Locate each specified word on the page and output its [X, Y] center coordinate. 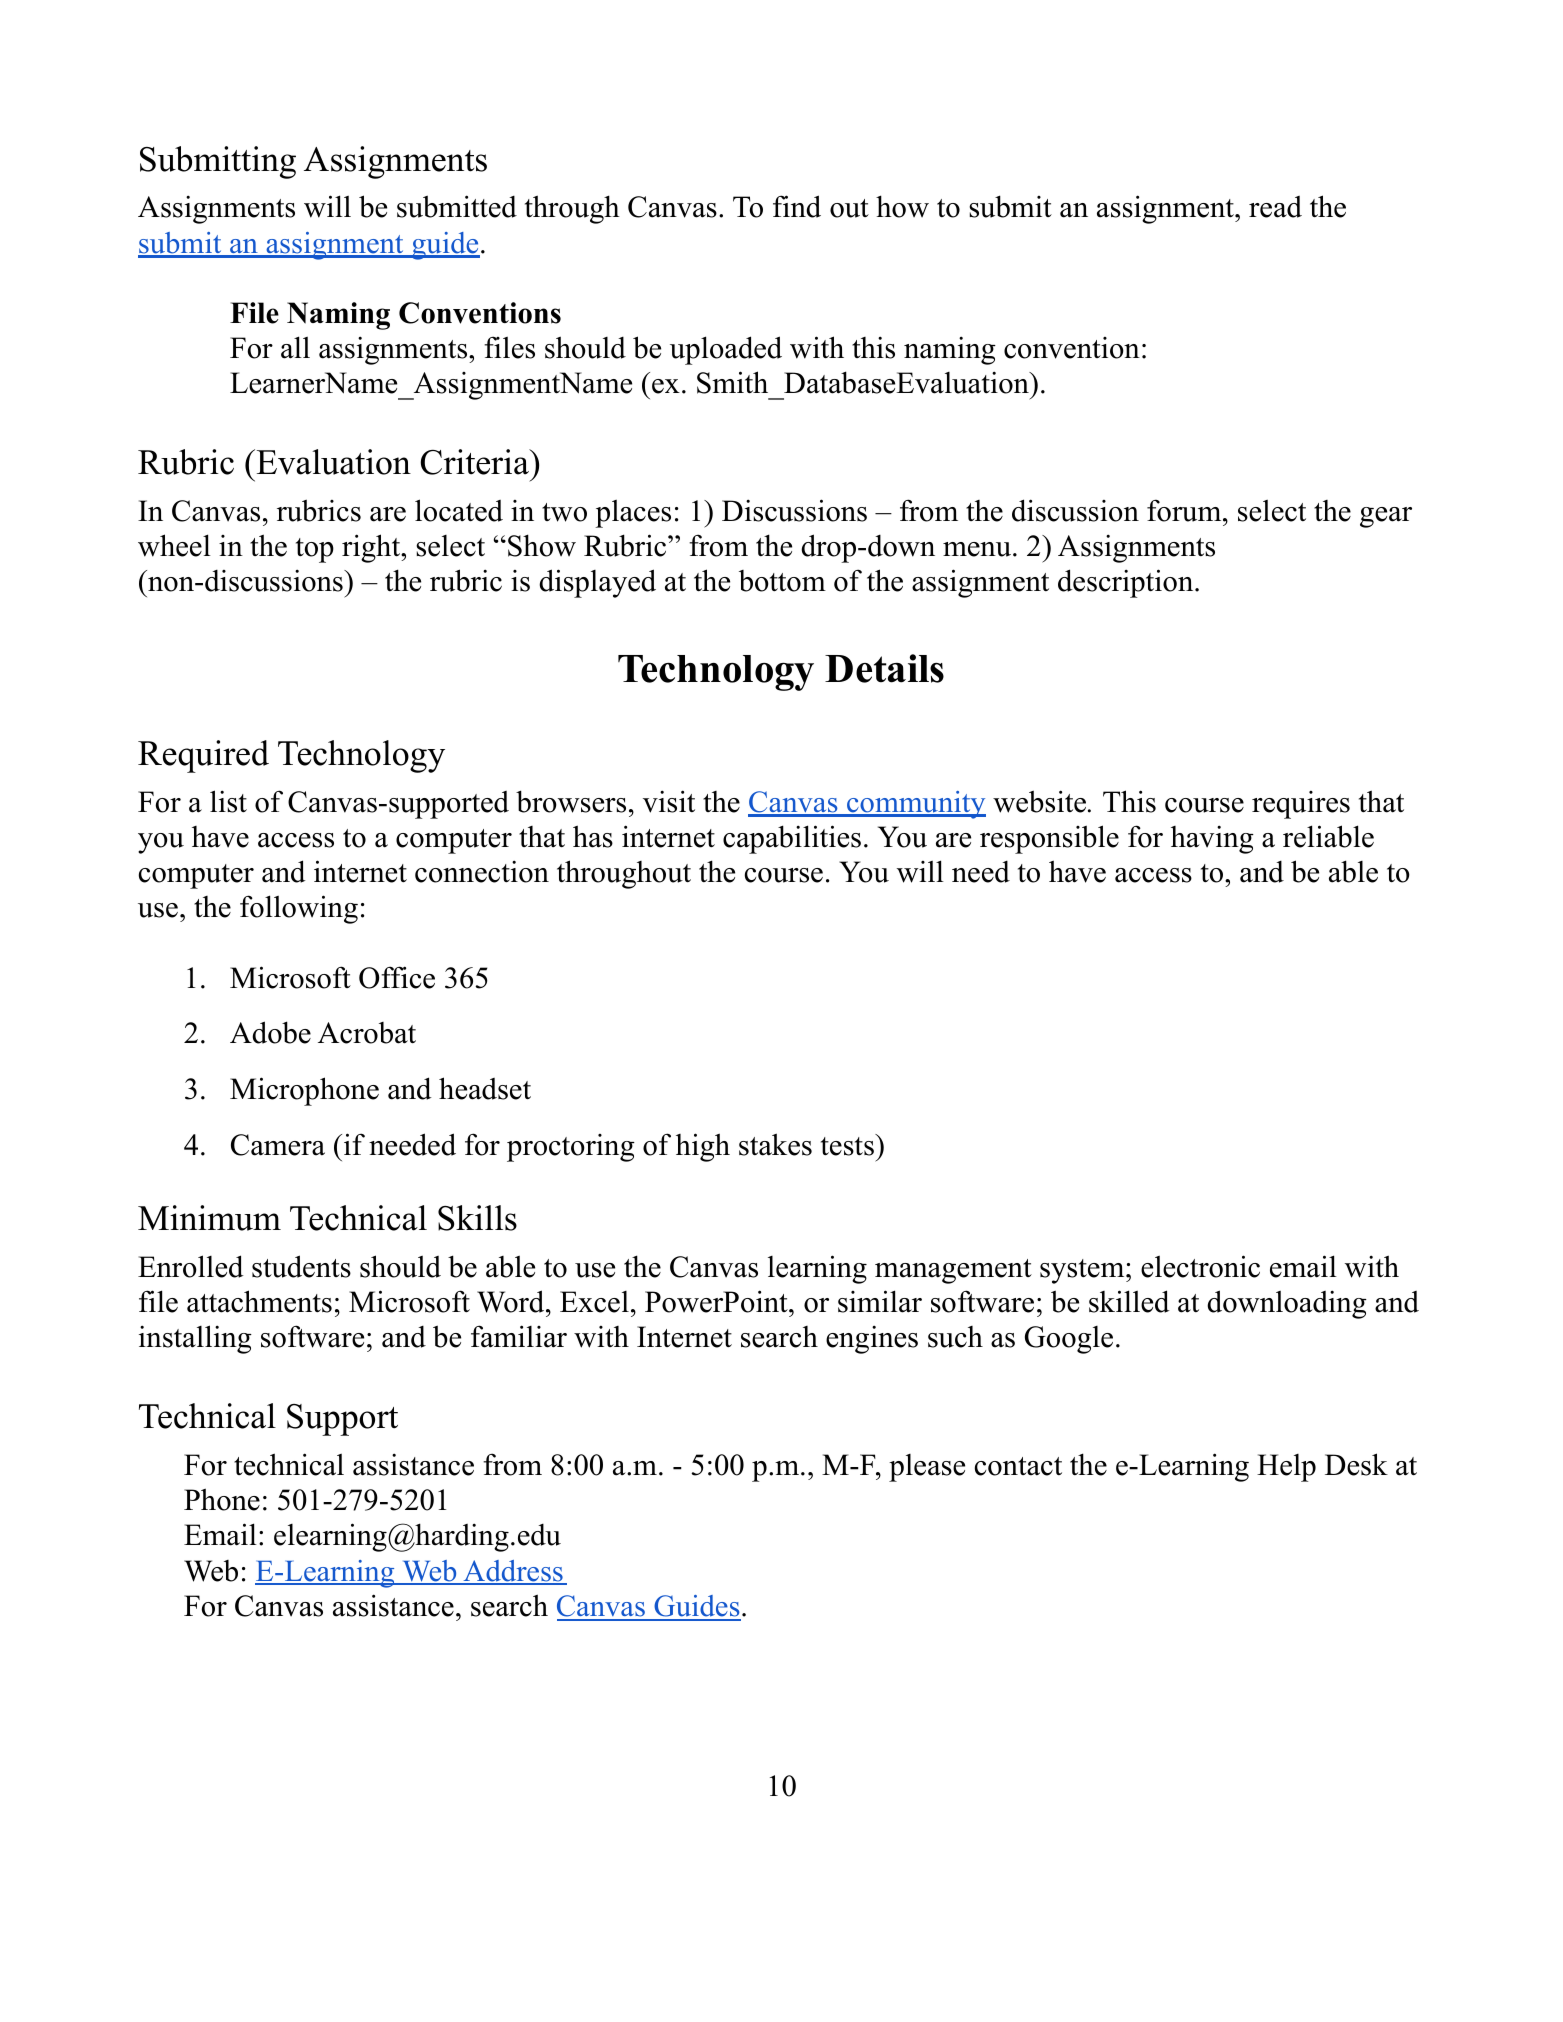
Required [203, 756]
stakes [775, 1144]
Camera [278, 1145]
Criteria [475, 462]
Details [884, 668]
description [1125, 583]
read [1275, 207]
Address [513, 1572]
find [797, 206]
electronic [1200, 1266]
